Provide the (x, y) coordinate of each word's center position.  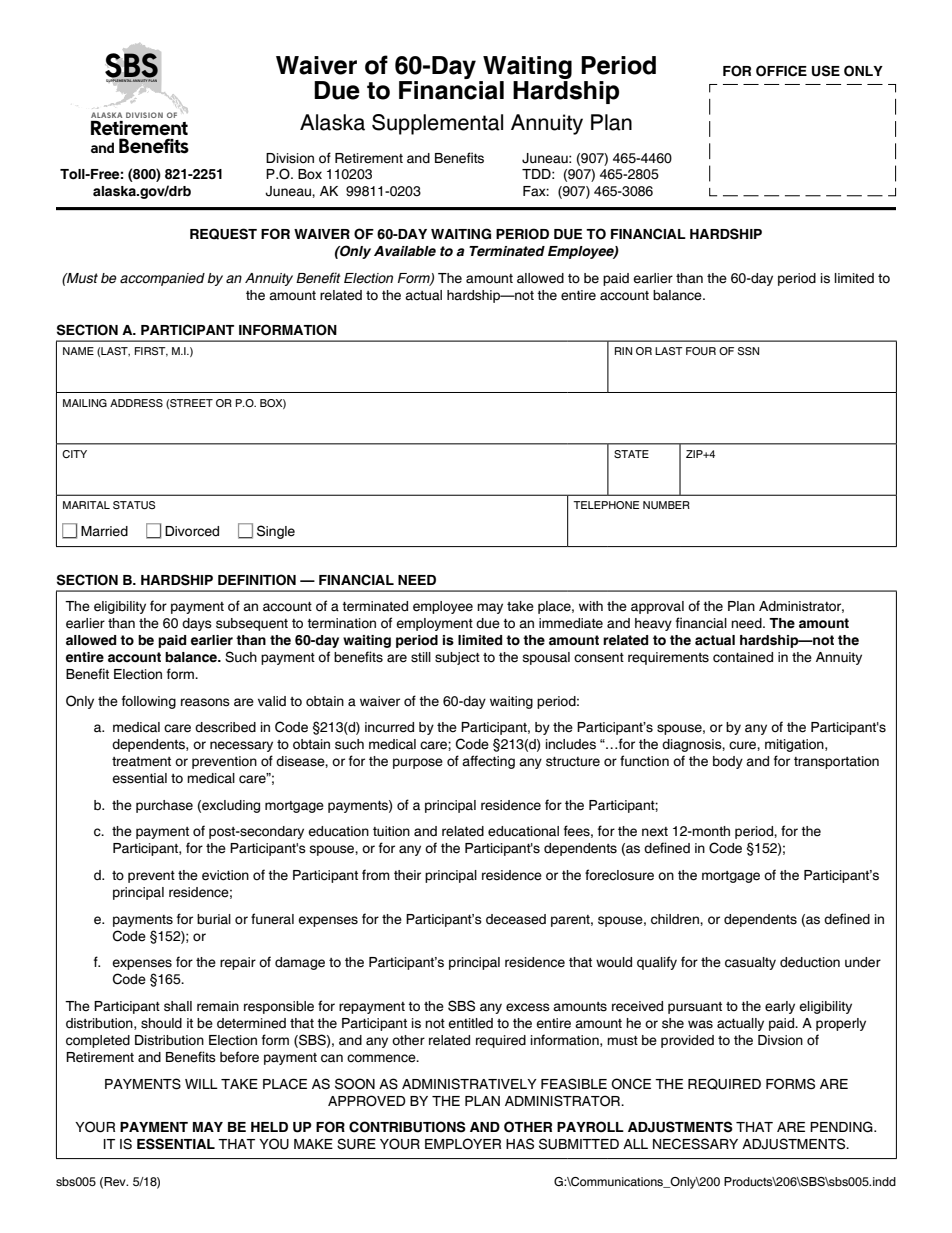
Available (405, 251)
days (197, 624)
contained (743, 657)
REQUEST (223, 234)
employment (434, 624)
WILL (201, 1084)
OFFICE (781, 71)
